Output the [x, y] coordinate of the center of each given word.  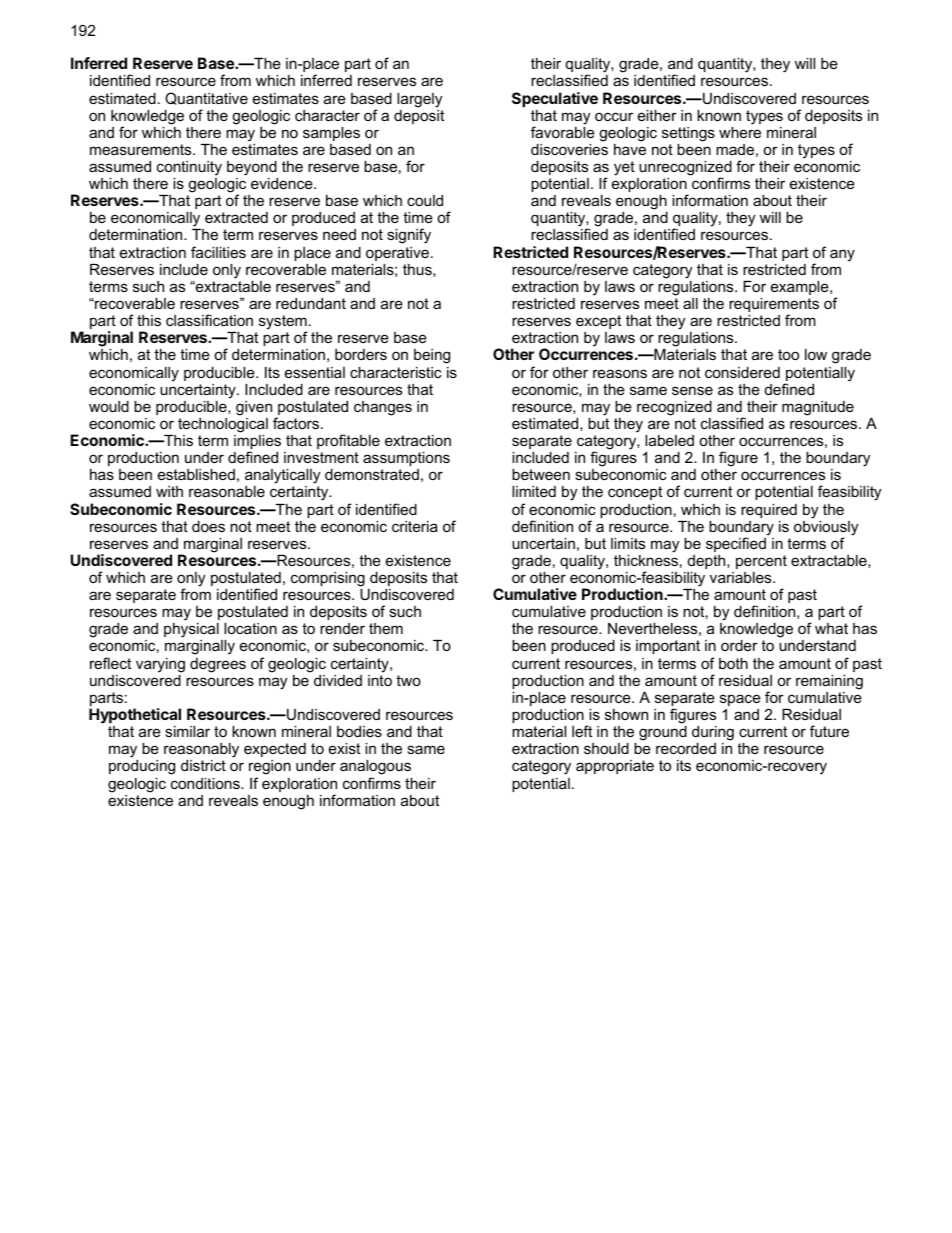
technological [223, 425]
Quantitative [206, 98]
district [203, 765]
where [740, 132]
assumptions [406, 459]
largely [419, 100]
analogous [375, 769]
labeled [669, 440]
